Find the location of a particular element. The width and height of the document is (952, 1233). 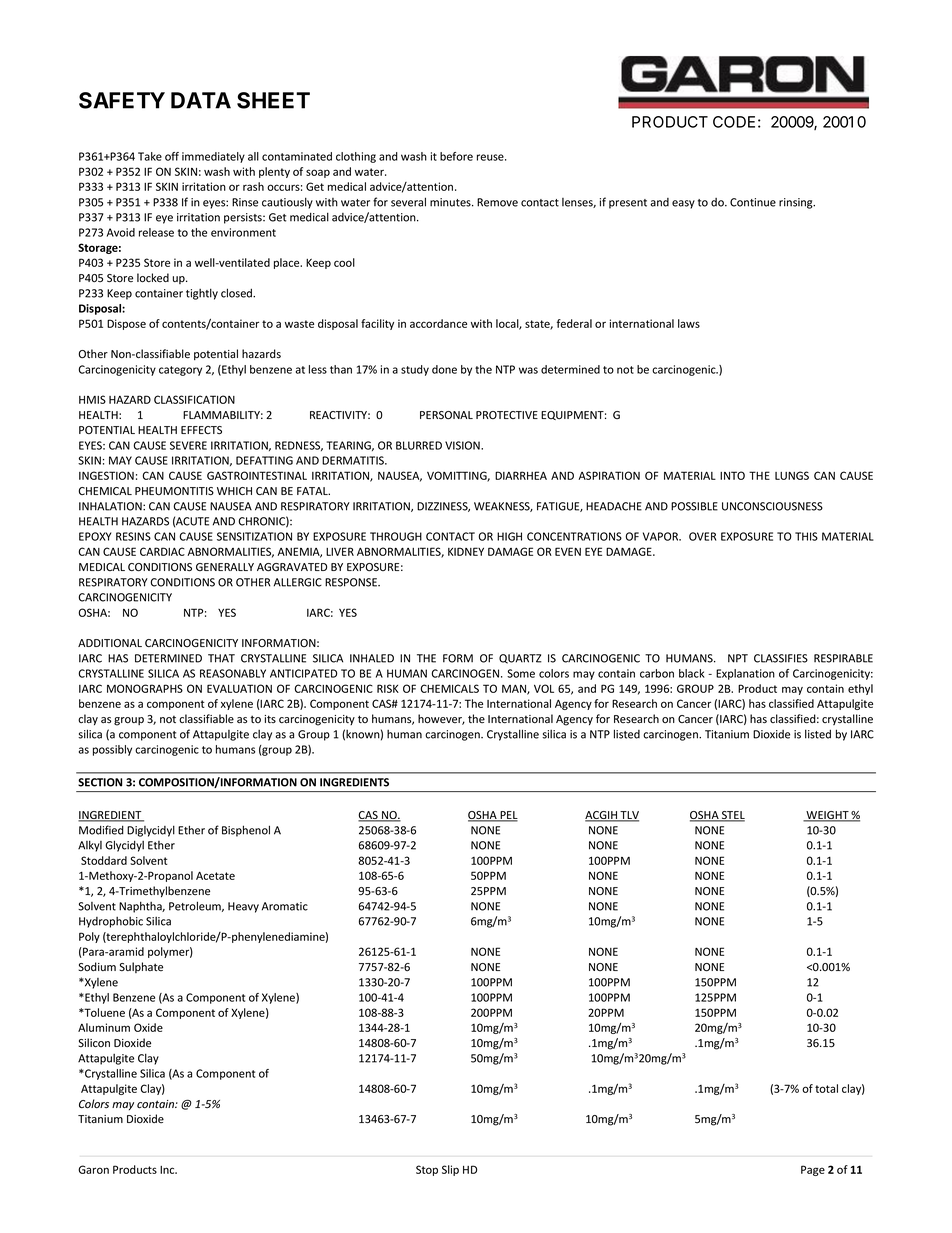

Some is located at coordinates (521, 673).
